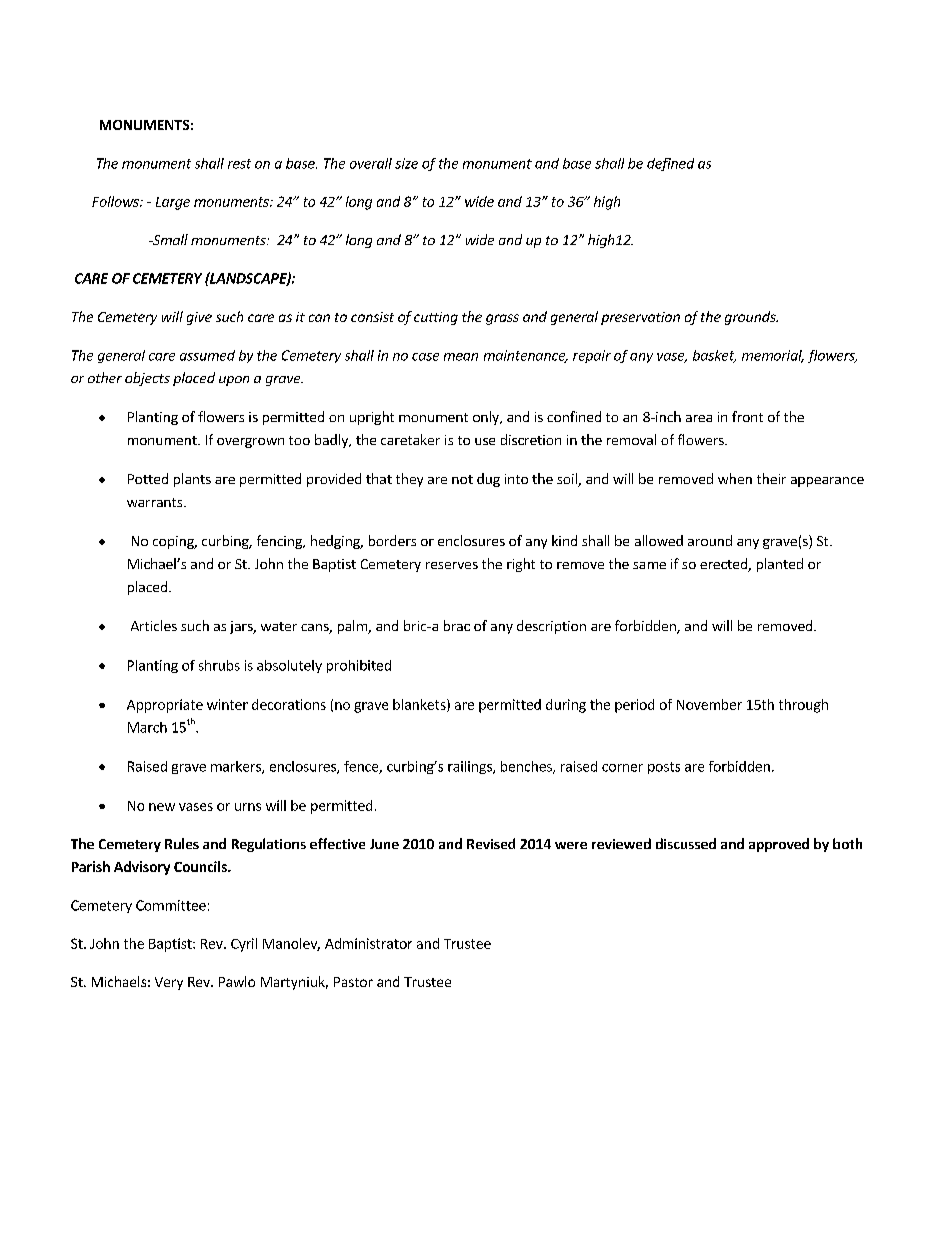 Image resolution: width=952 pixels, height=1233 pixels. What do you see at coordinates (452, 565) in the image?
I see `reserves` at bounding box center [452, 565].
